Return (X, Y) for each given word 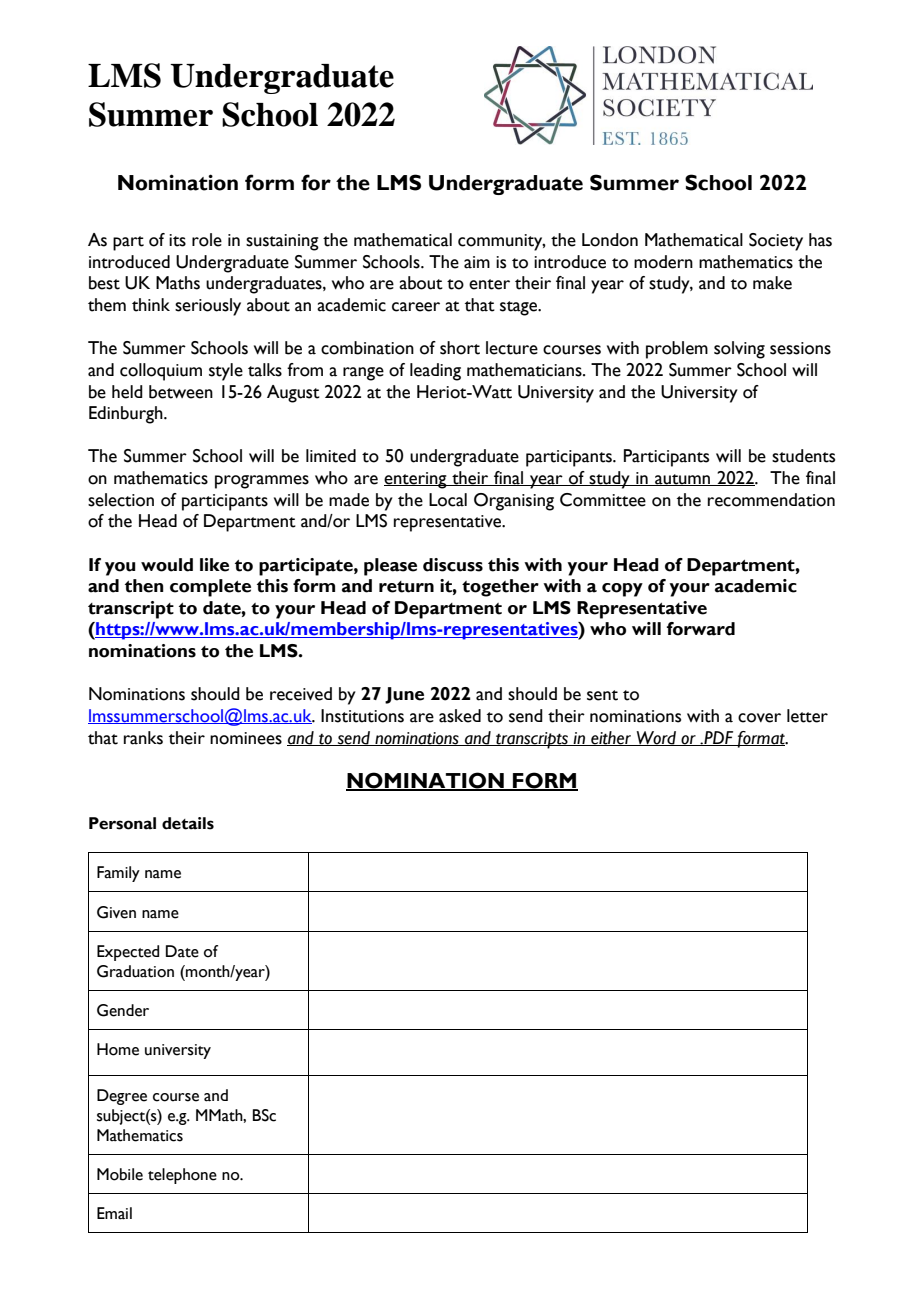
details (188, 823)
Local (448, 500)
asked (460, 716)
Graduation (135, 971)
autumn (683, 480)
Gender (123, 1010)
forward (701, 629)
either (611, 738)
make (772, 283)
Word (656, 738)
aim (477, 262)
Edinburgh (127, 415)
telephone (182, 1176)
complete (210, 588)
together (500, 588)
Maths (178, 283)
